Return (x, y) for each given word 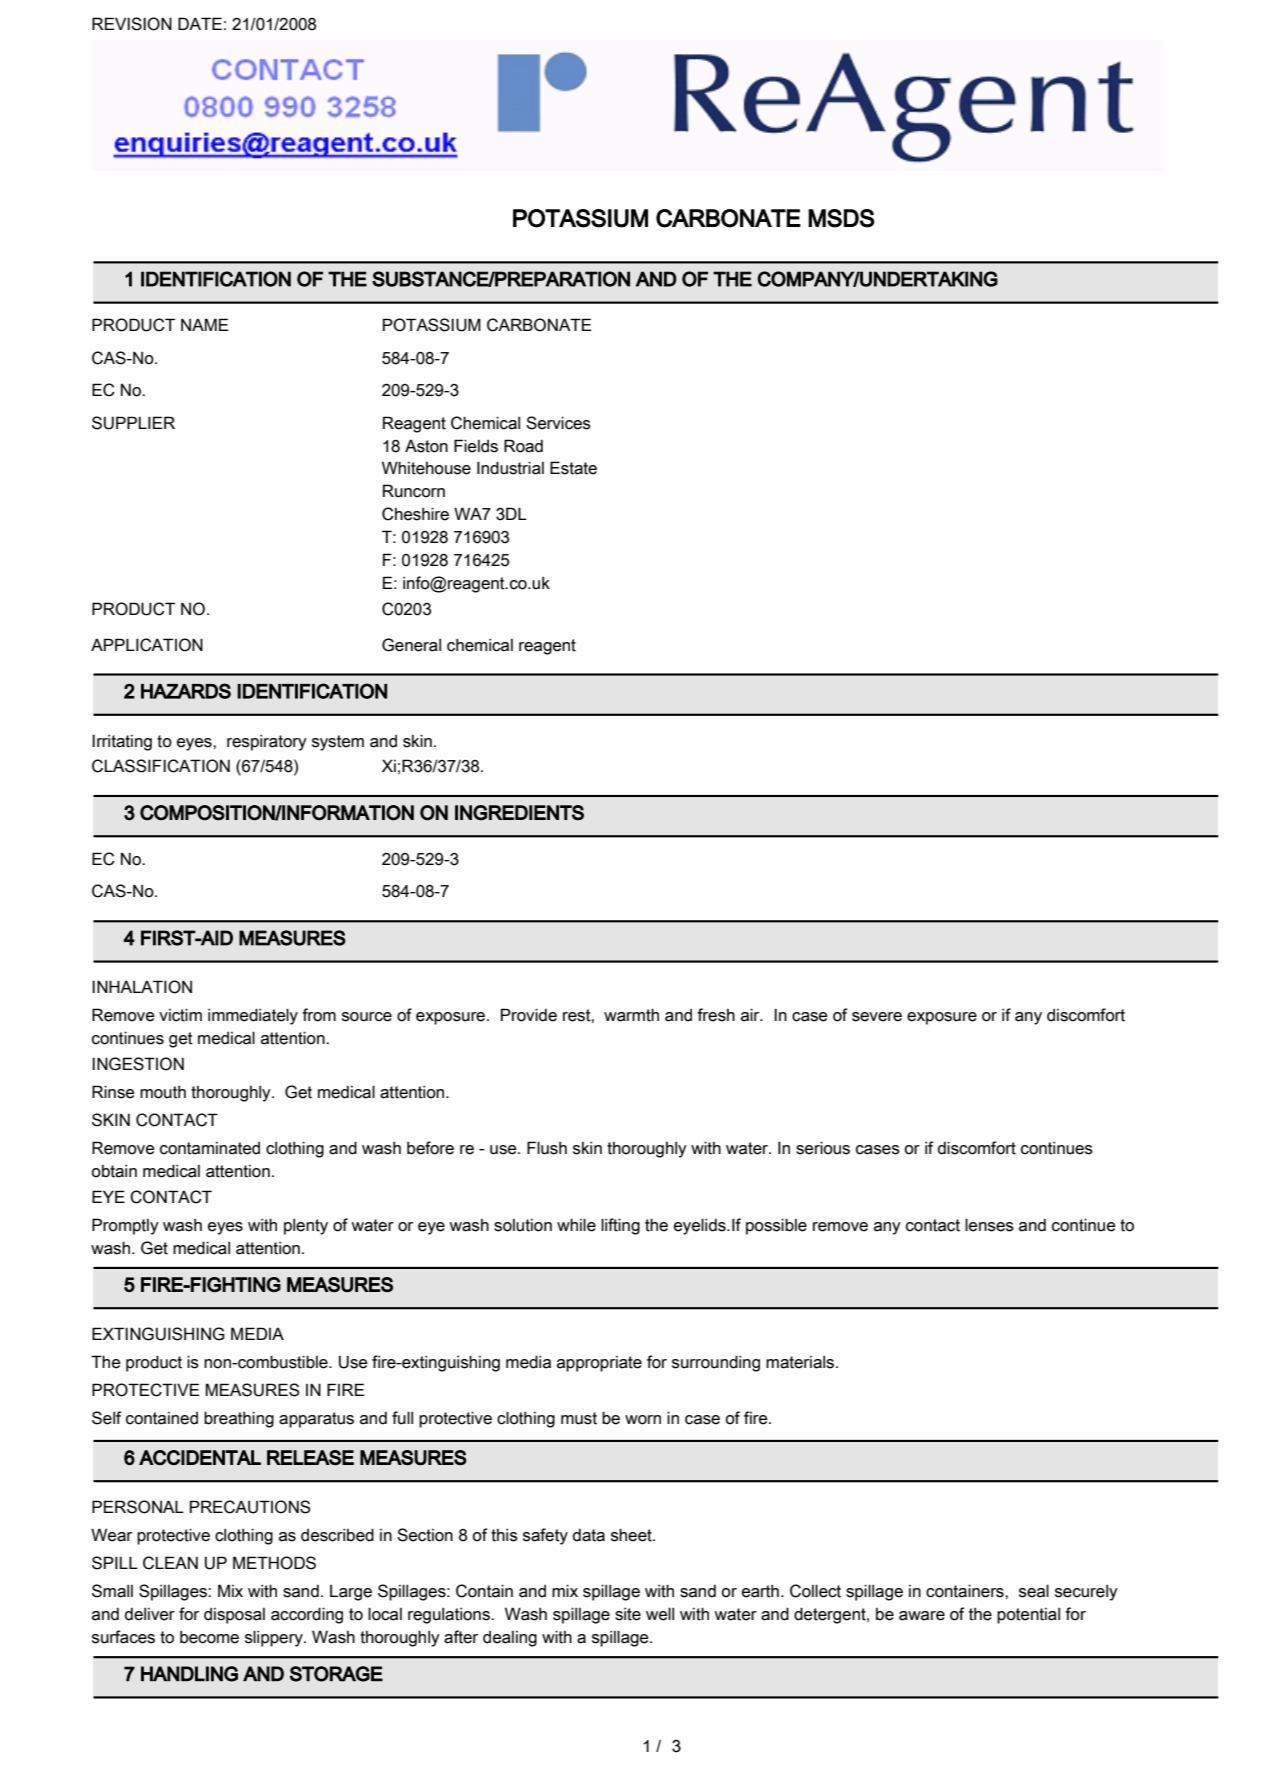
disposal (234, 1616)
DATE (200, 23)
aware (922, 1616)
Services (558, 423)
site (628, 1614)
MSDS (841, 218)
